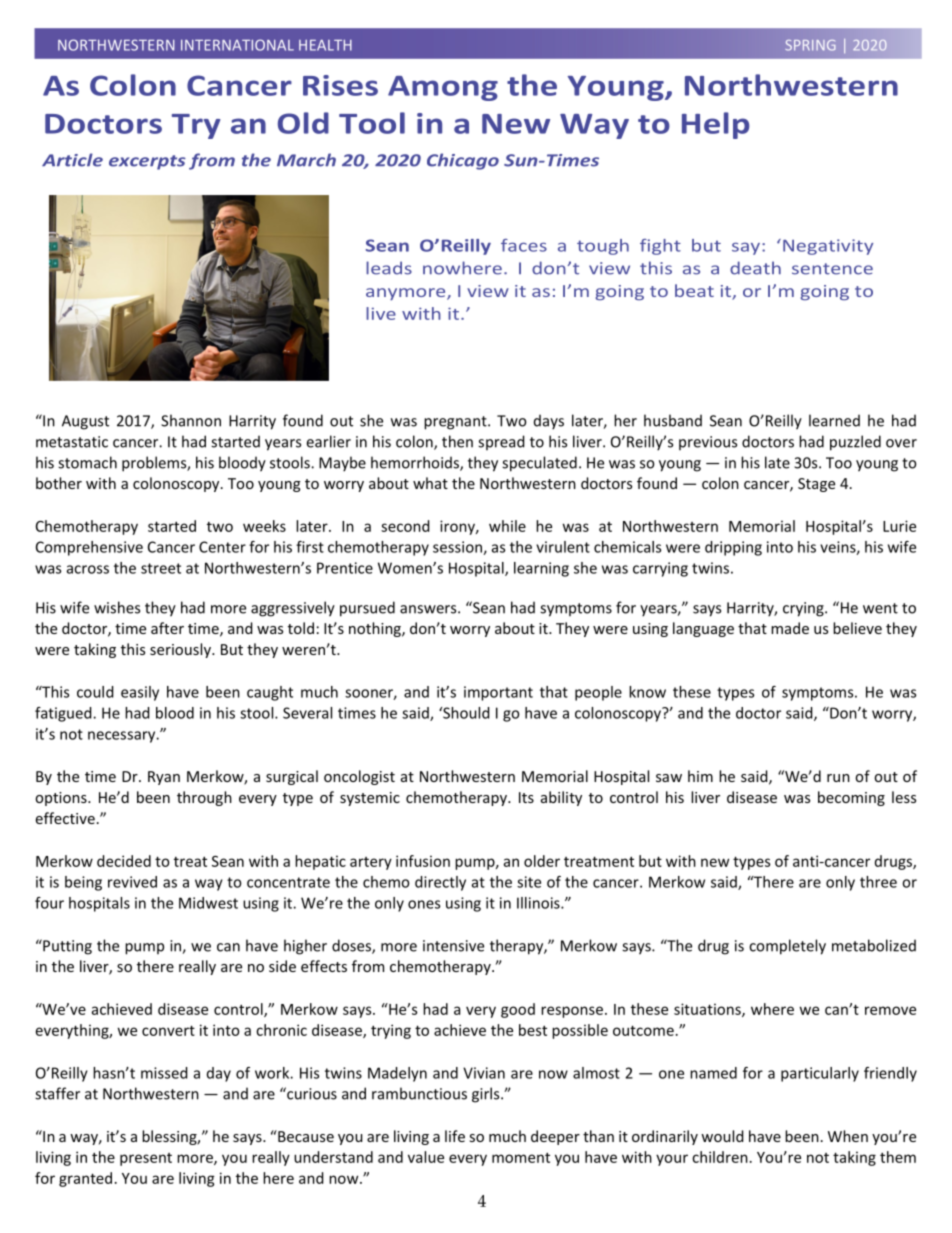  What do you see at coordinates (810, 45) in the screenshot?
I see `SPRING` at bounding box center [810, 45].
